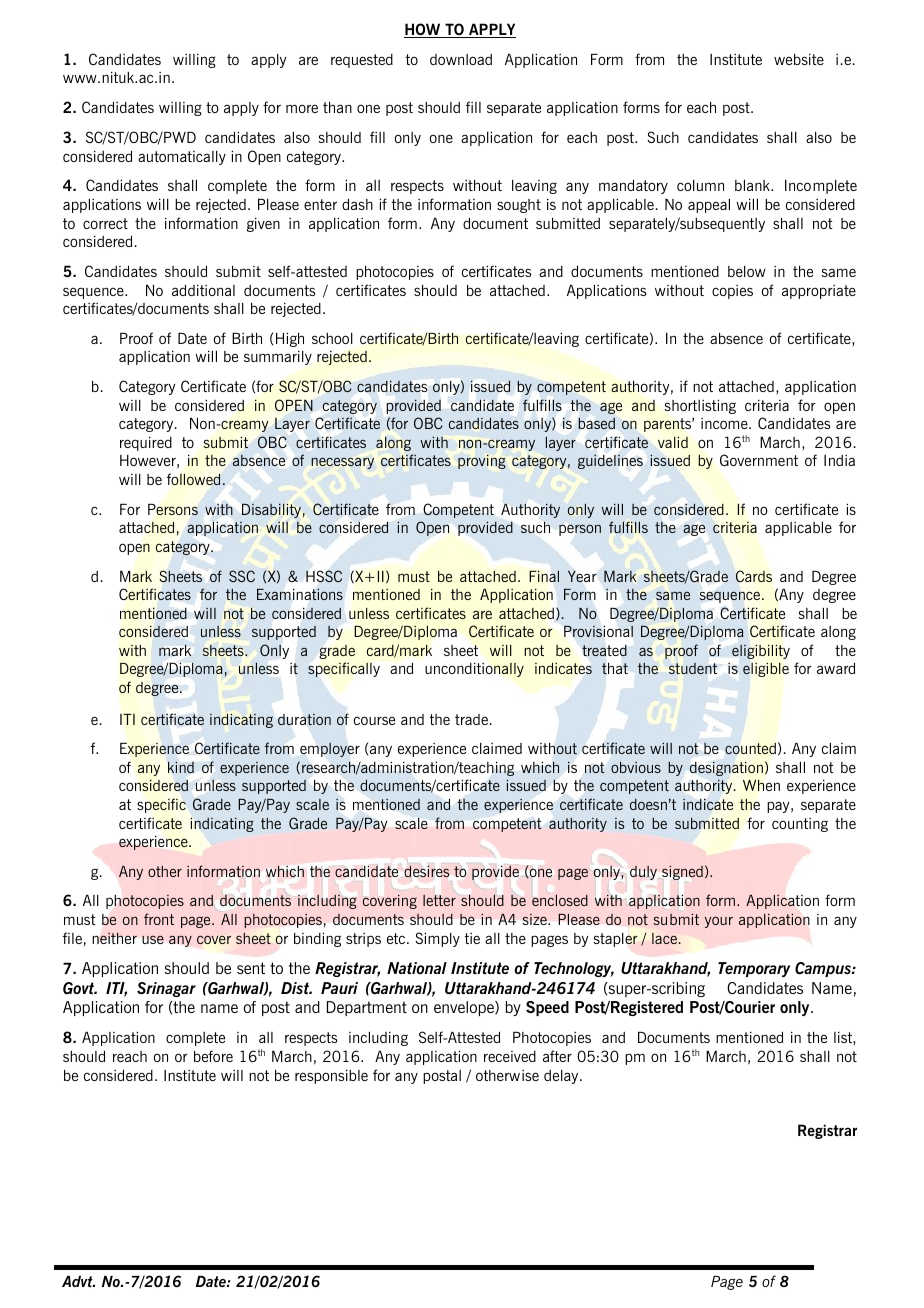  I want to click on automatically, so click(182, 158).
